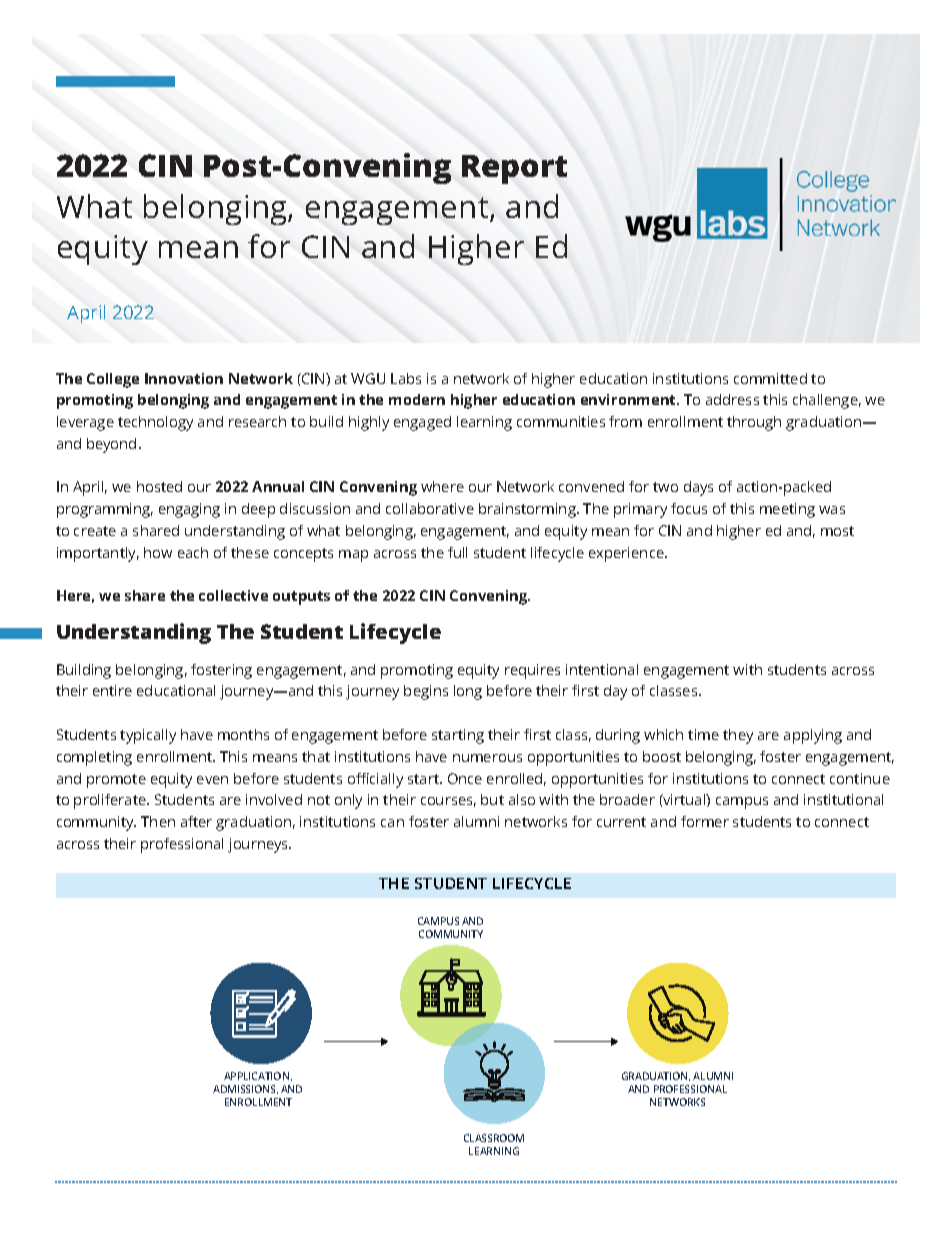  I want to click on Report, so click(514, 169).
